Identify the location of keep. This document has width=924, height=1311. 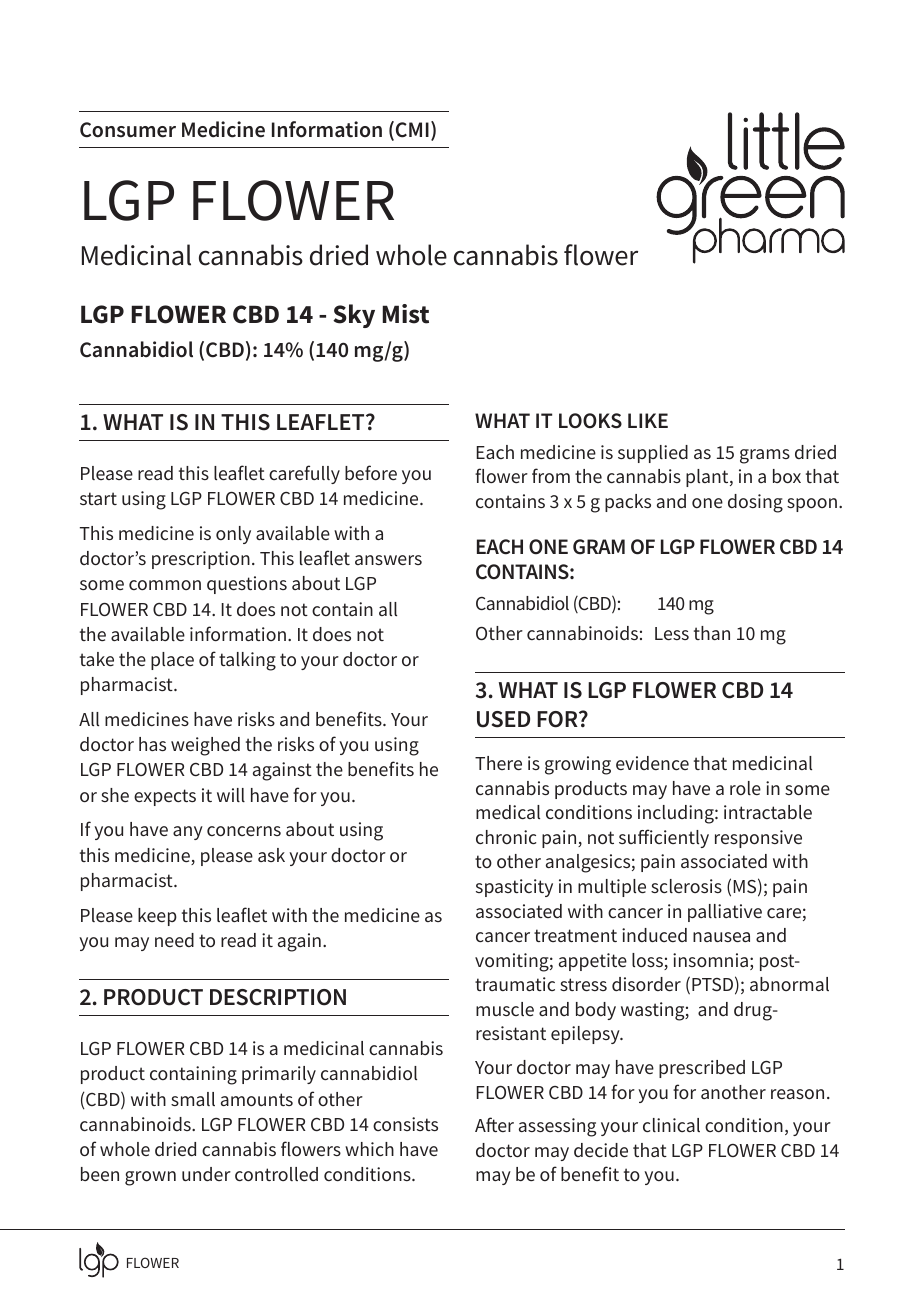
(157, 917).
